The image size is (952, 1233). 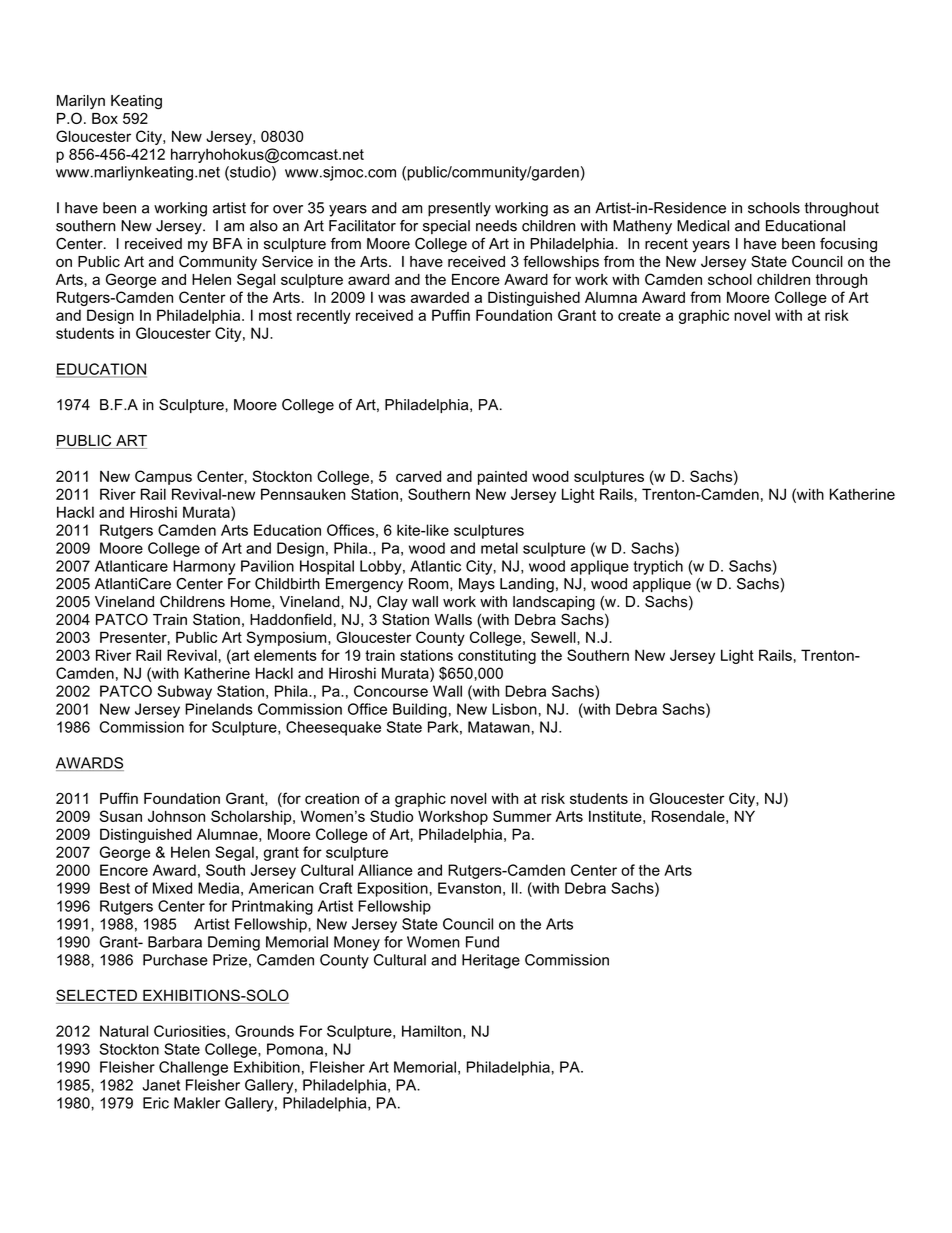 What do you see at coordinates (554, 603) in the image?
I see `landscaping` at bounding box center [554, 603].
